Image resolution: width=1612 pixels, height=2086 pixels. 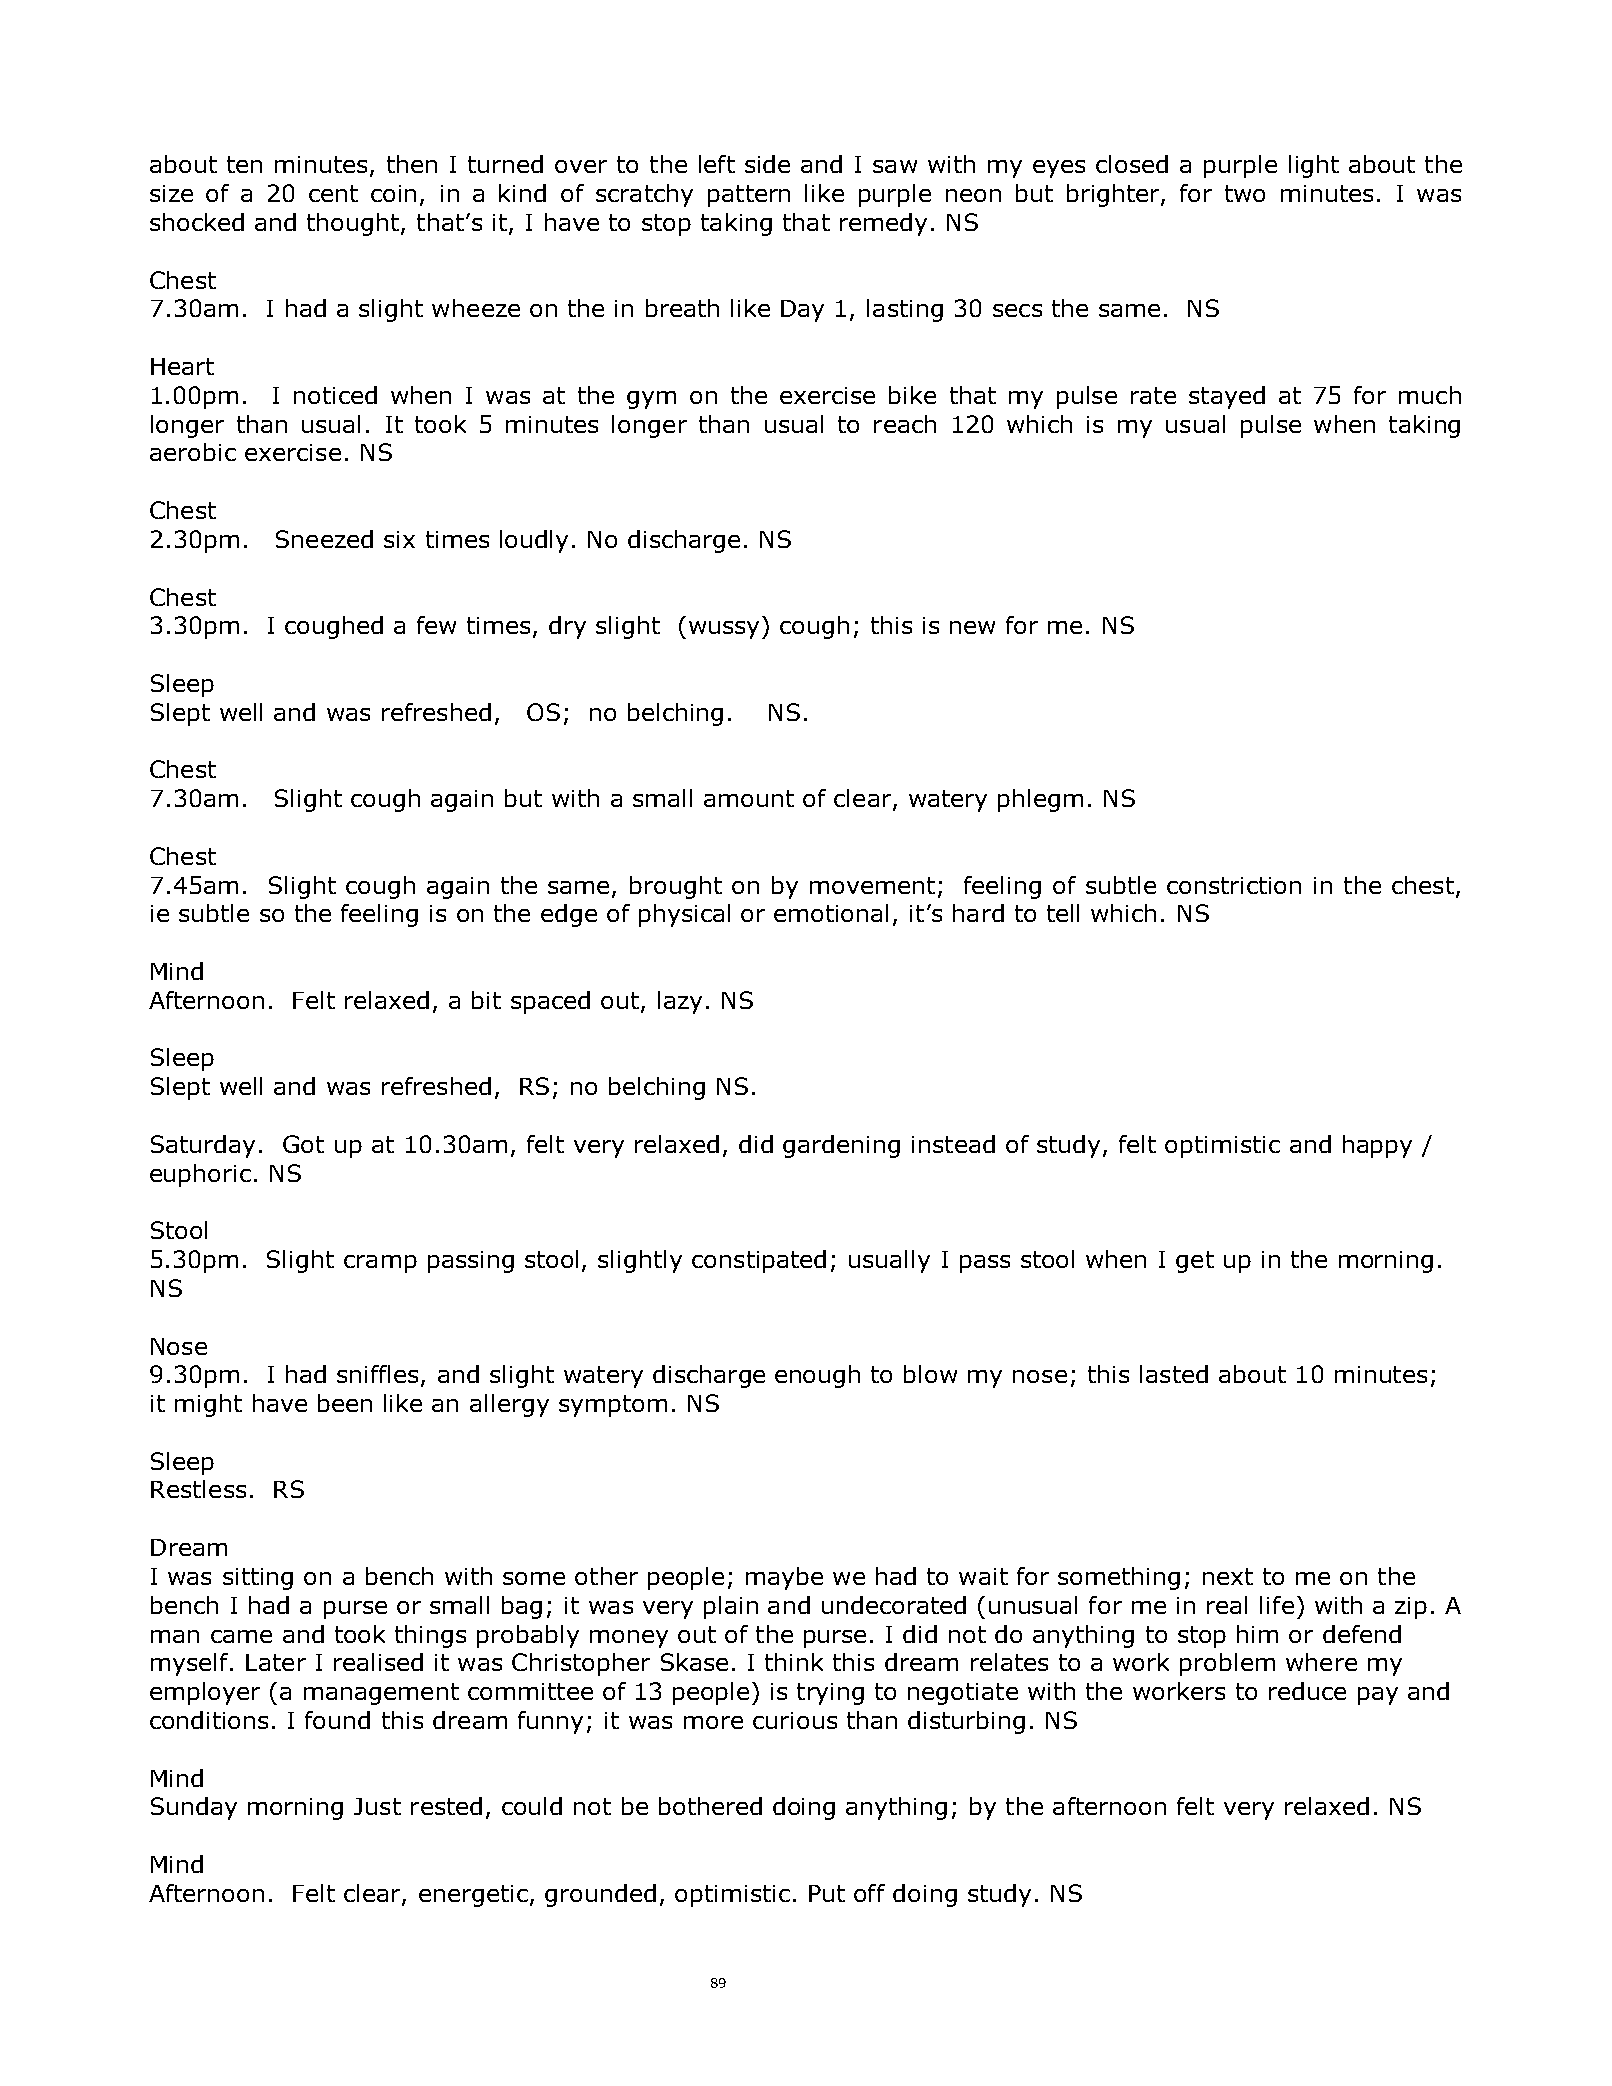 I want to click on thought, so click(x=353, y=224).
